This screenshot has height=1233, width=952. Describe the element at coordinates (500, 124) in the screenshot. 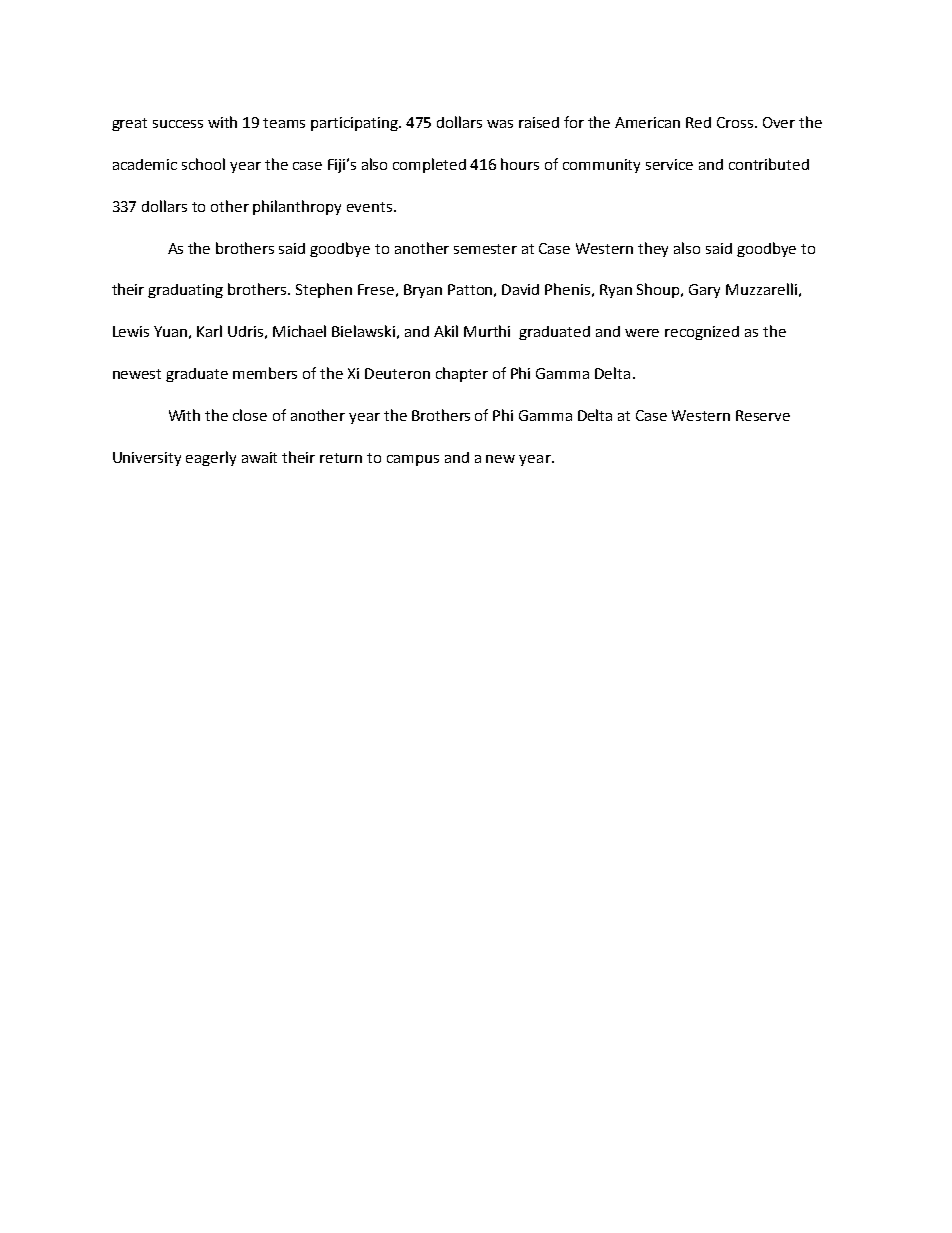

I see `was` at that location.
